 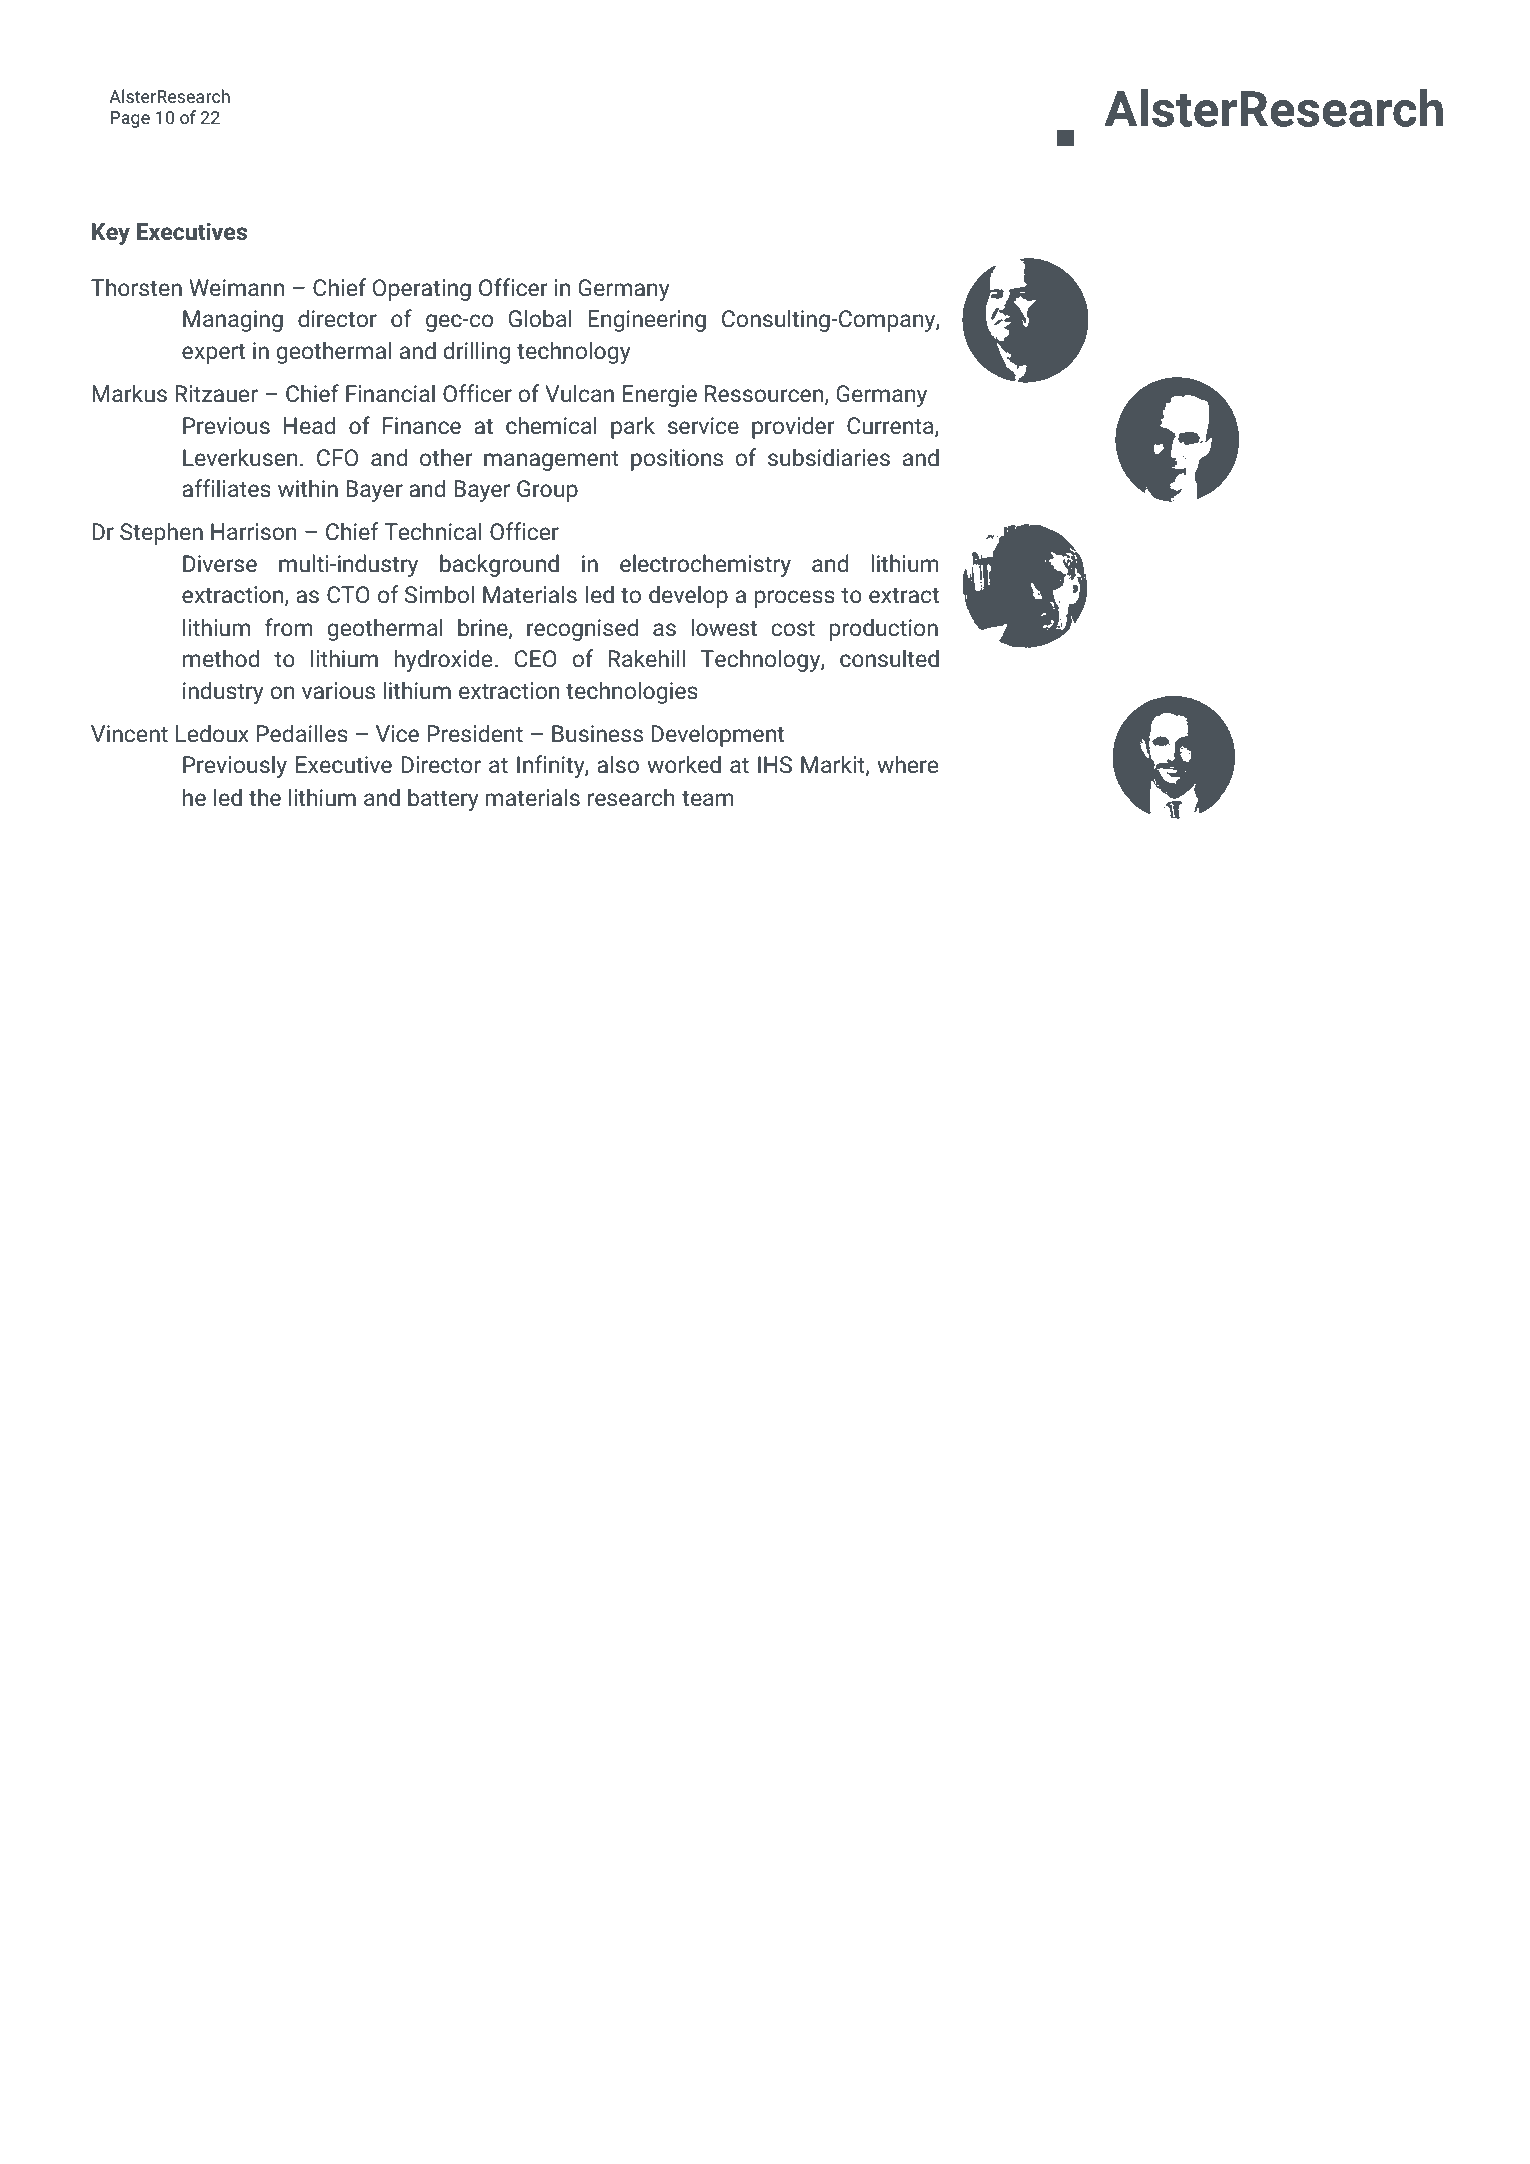 I want to click on Operating, so click(x=422, y=290).
